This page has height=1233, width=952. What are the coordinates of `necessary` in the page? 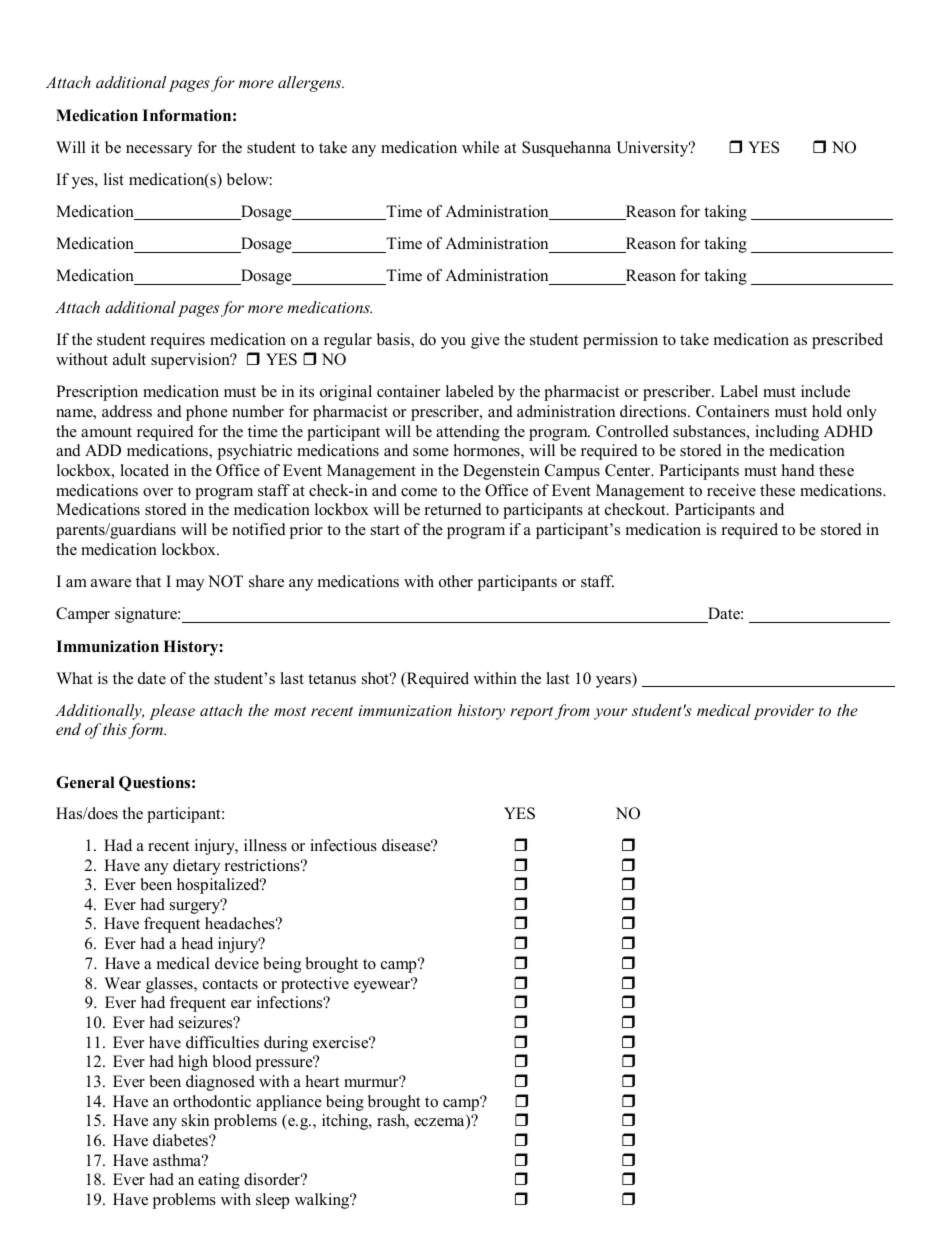 It's located at (159, 151).
